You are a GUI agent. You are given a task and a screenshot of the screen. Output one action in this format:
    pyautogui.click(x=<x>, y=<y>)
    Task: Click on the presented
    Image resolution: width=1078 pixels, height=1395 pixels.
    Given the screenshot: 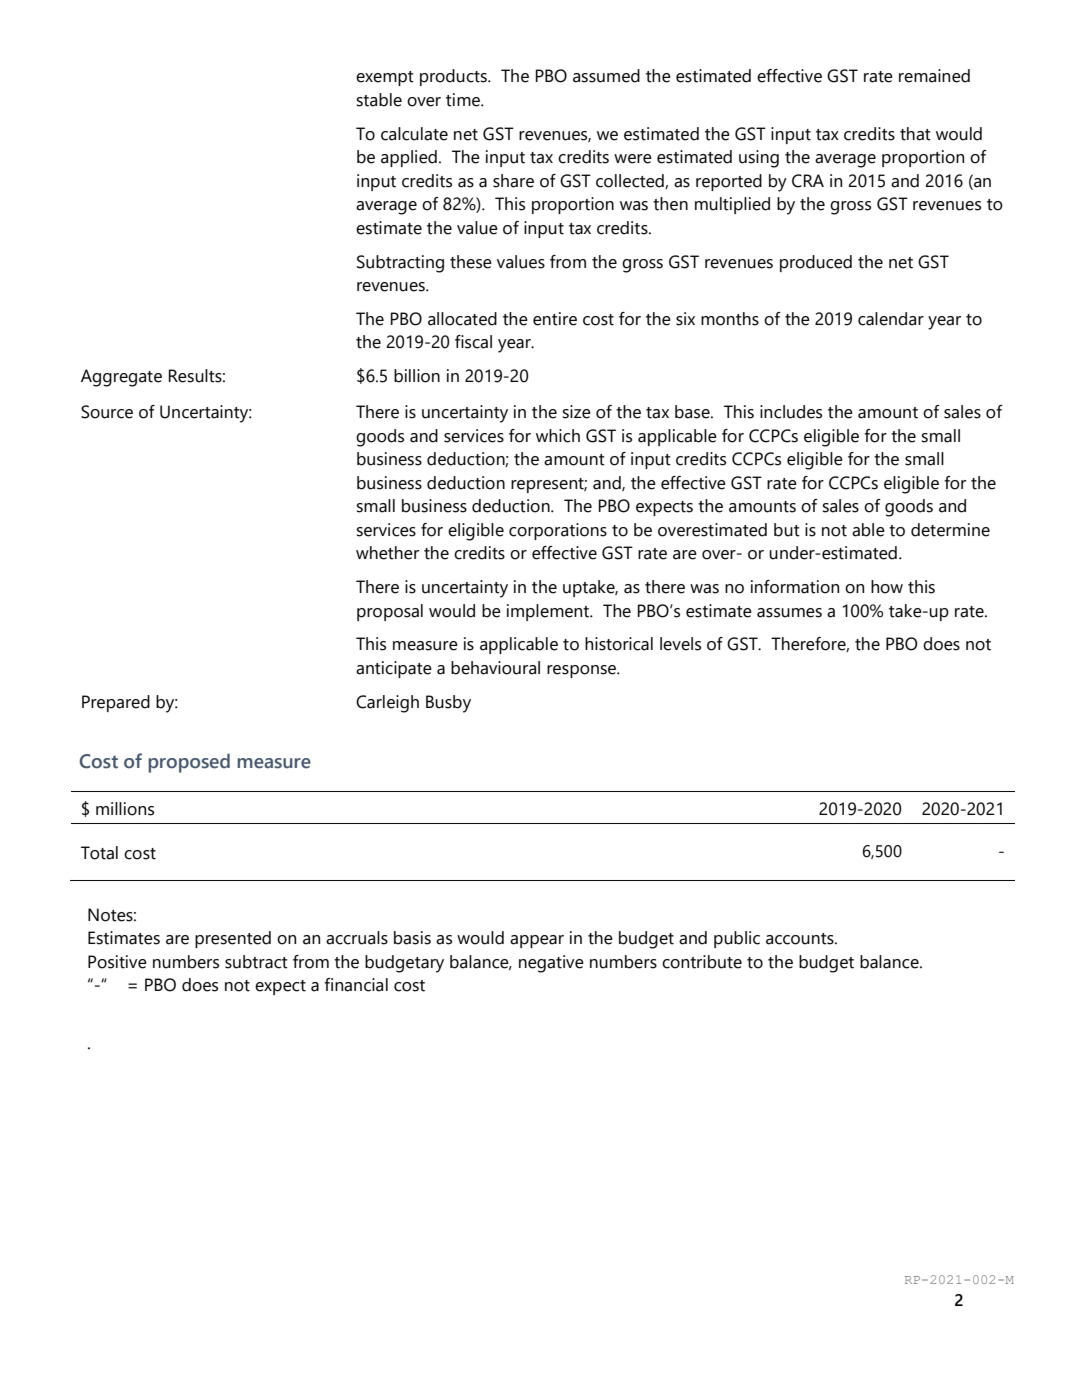 What is the action you would take?
    pyautogui.click(x=233, y=939)
